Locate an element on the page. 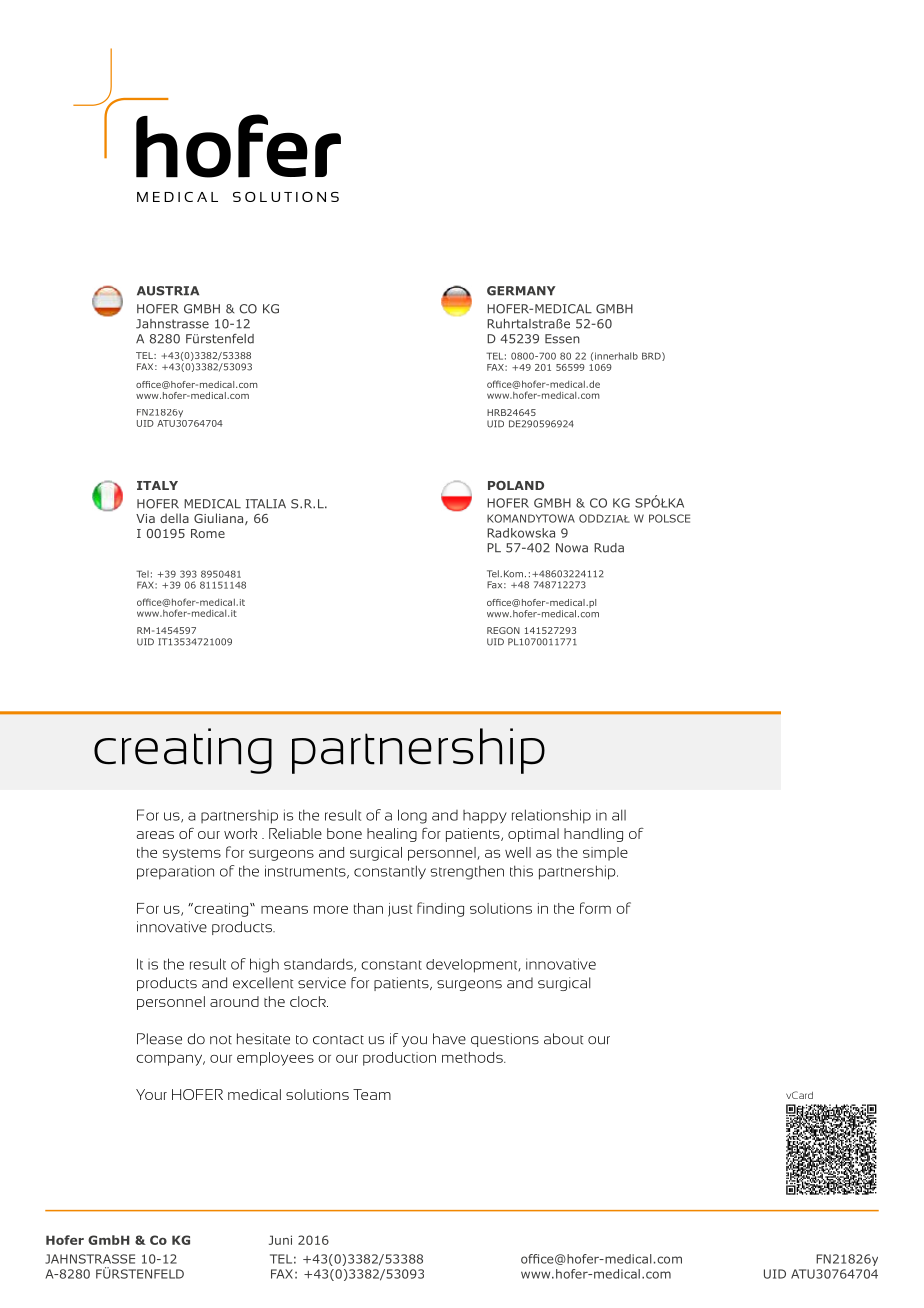  relationship is located at coordinates (551, 816).
